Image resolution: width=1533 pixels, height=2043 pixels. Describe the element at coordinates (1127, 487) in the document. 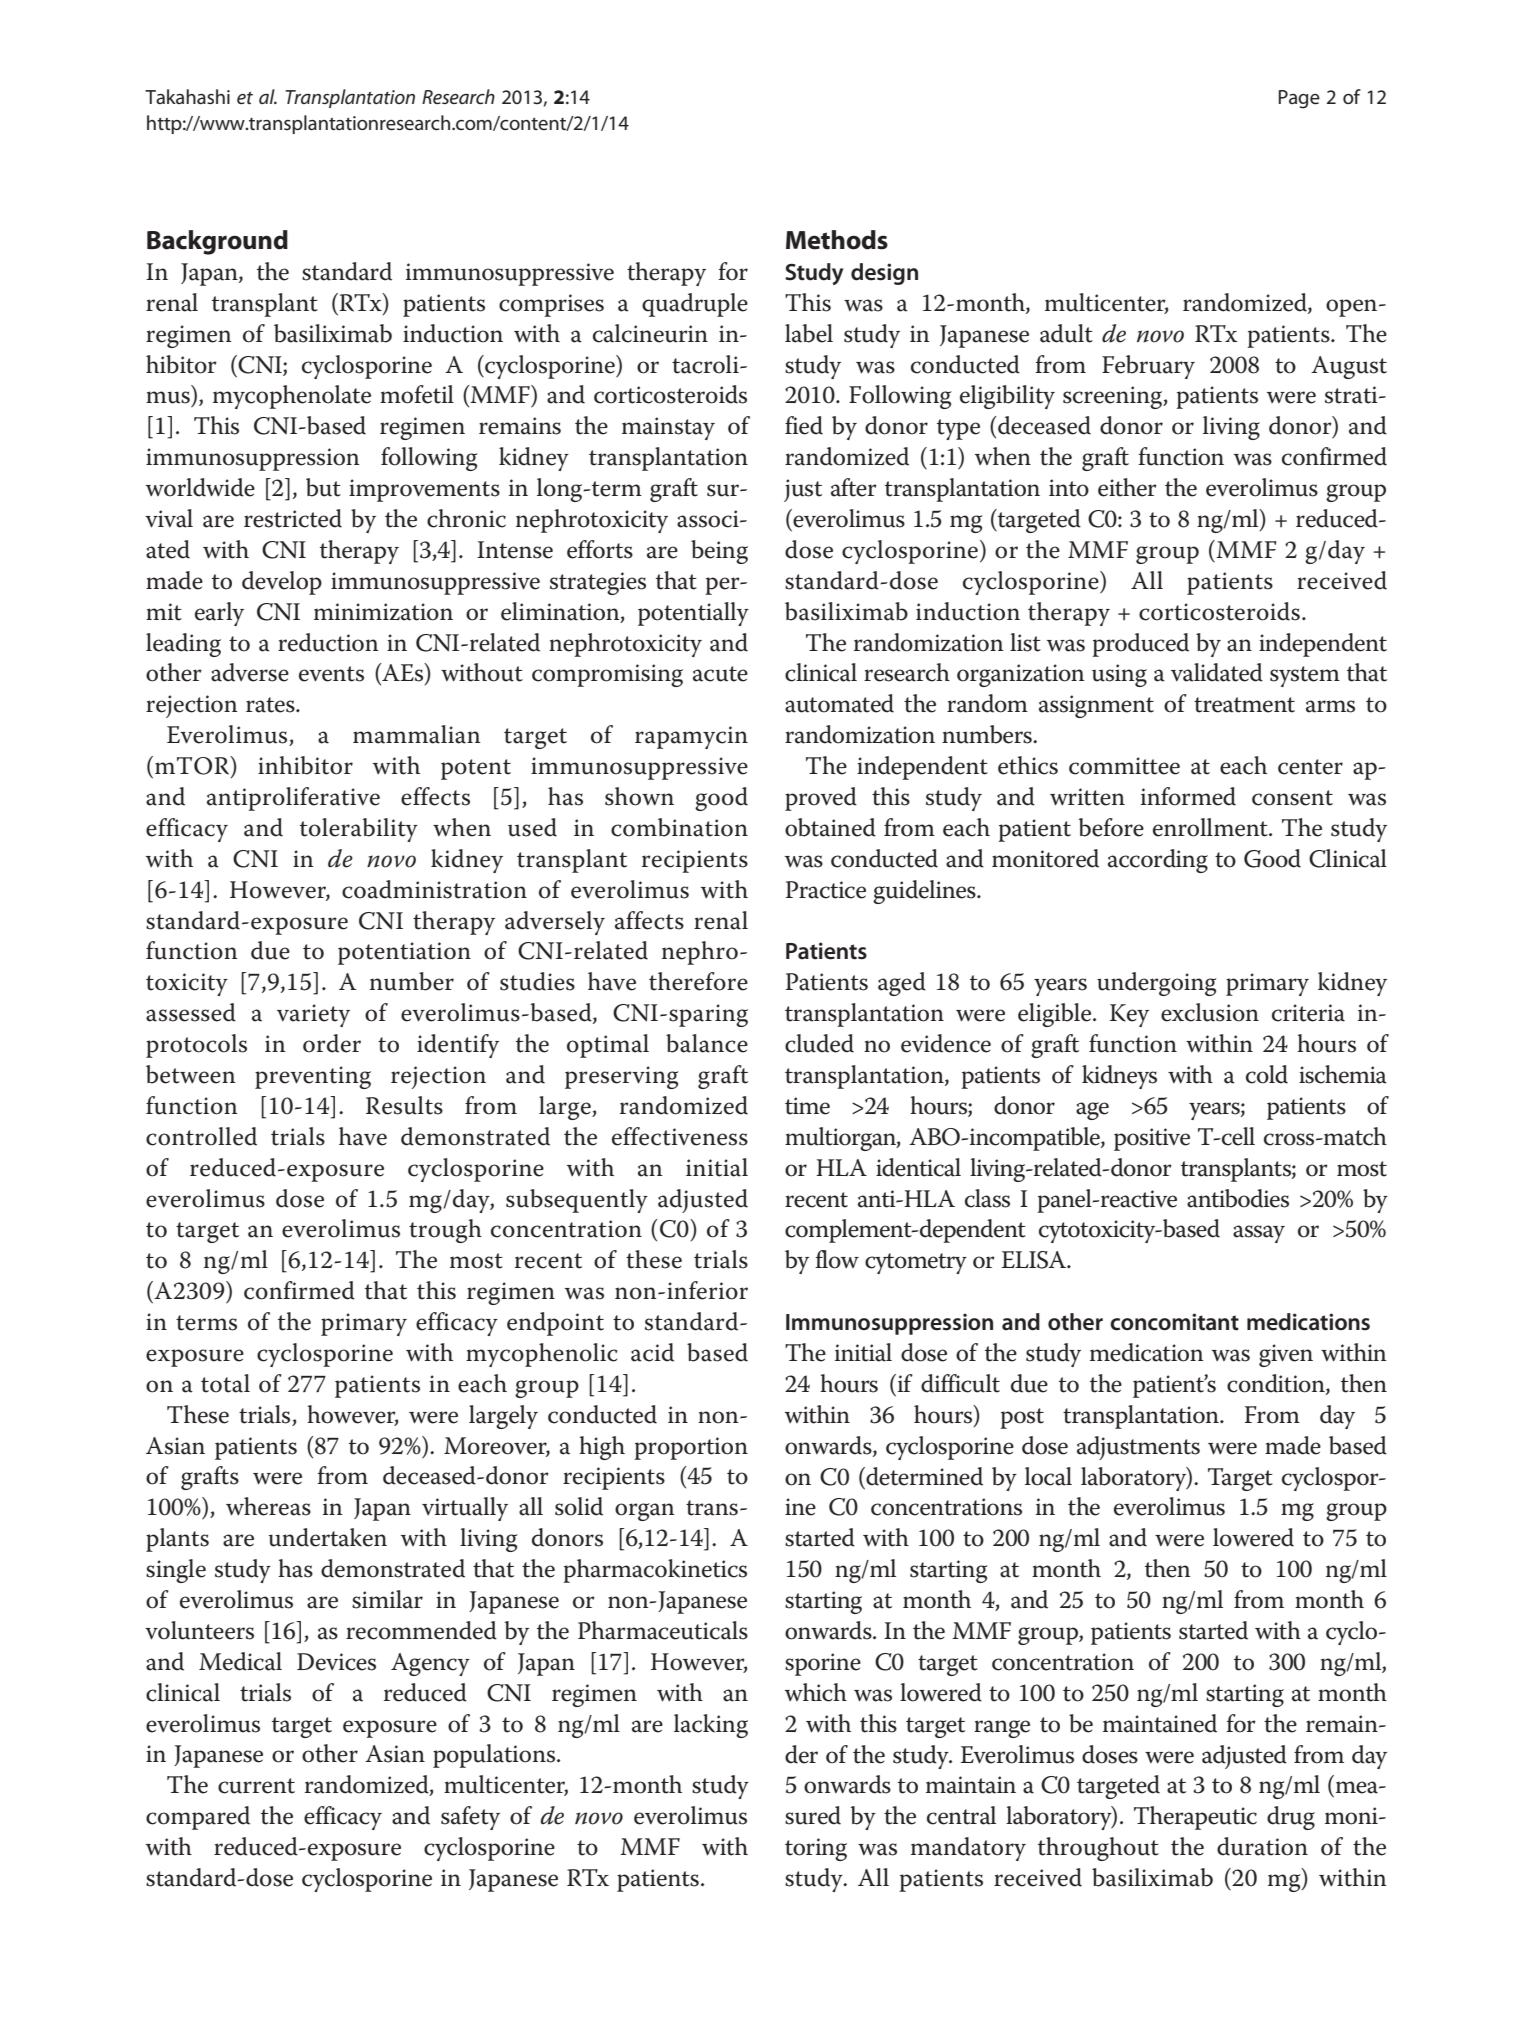

I see `either` at that location.
